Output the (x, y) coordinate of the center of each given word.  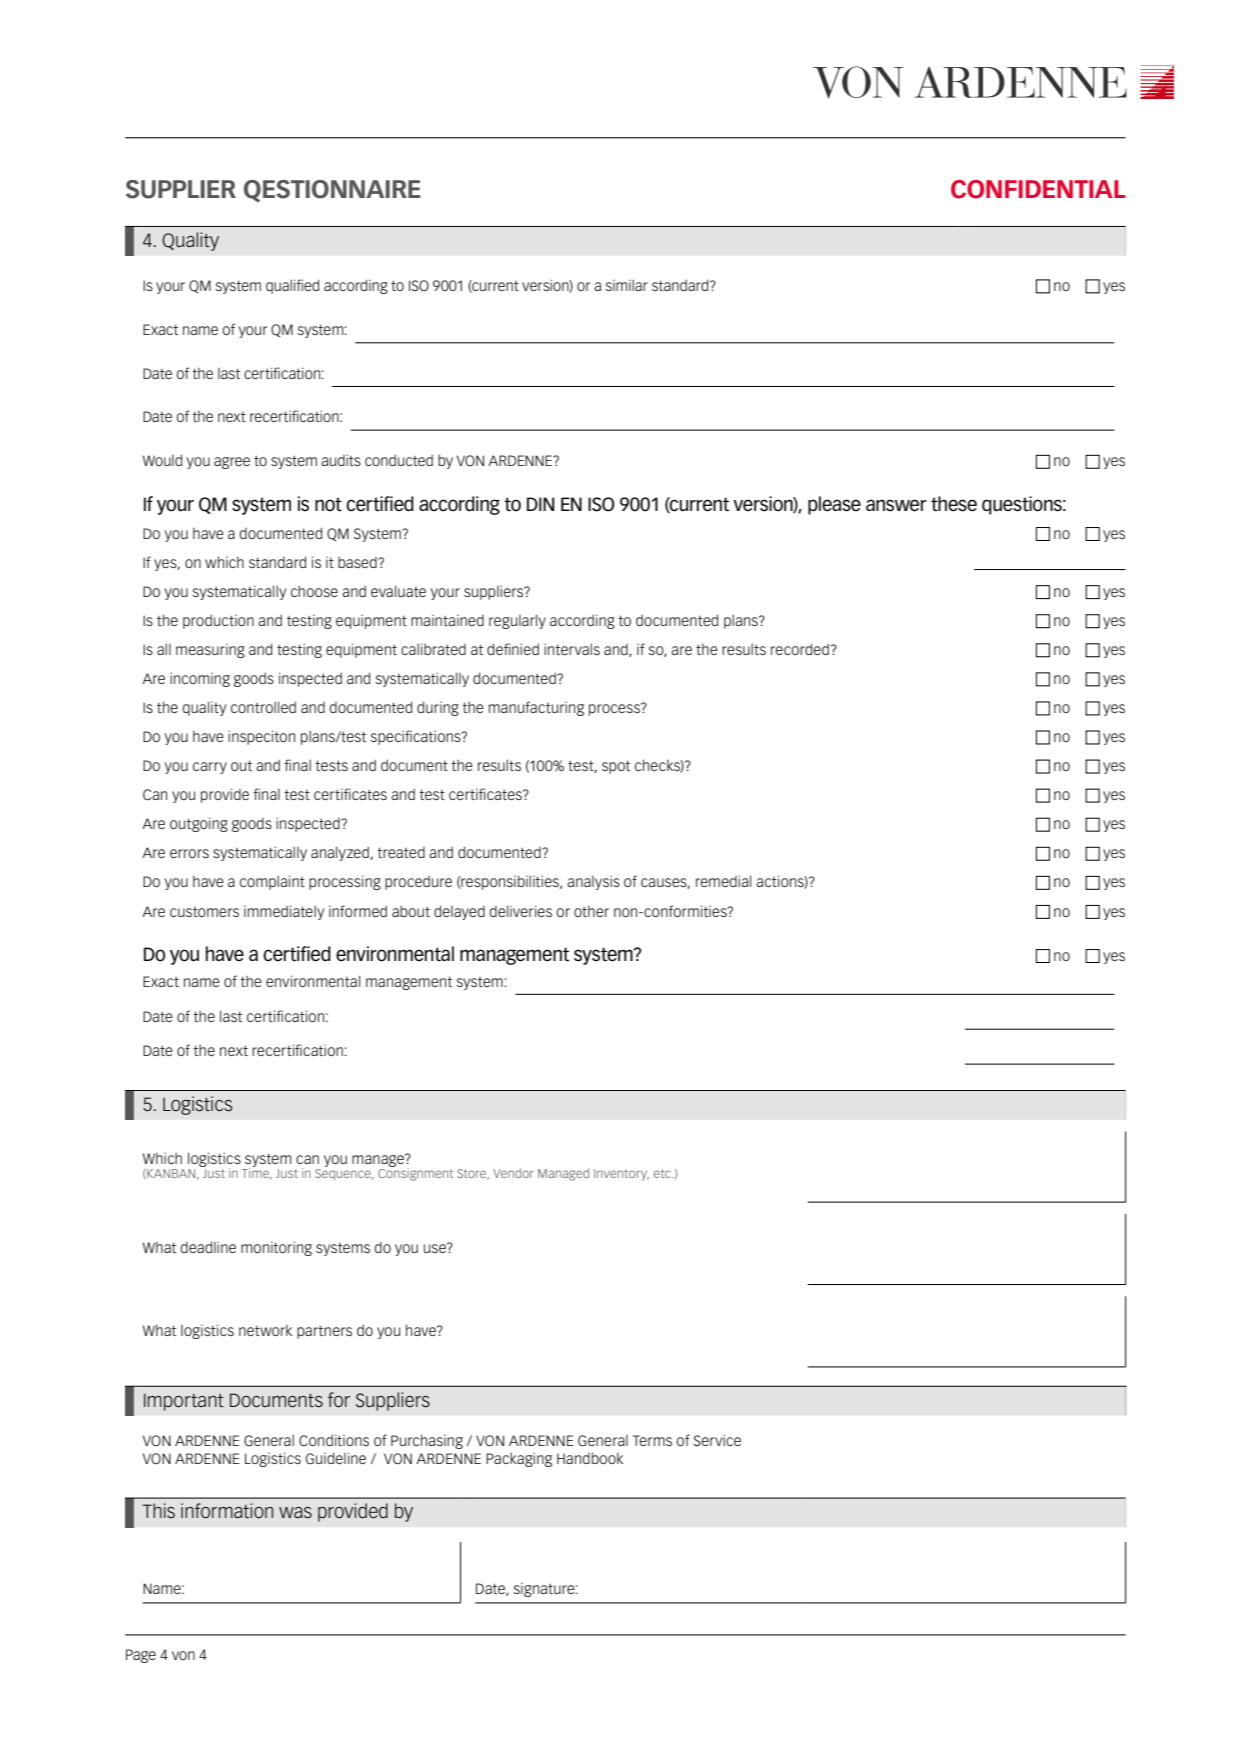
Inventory (621, 1175)
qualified (292, 286)
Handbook (590, 1458)
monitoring (276, 1248)
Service (717, 1440)
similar (627, 285)
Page (141, 1656)
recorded (800, 649)
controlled (263, 707)
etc (663, 1173)
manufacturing (536, 708)
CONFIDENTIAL (1038, 189)
